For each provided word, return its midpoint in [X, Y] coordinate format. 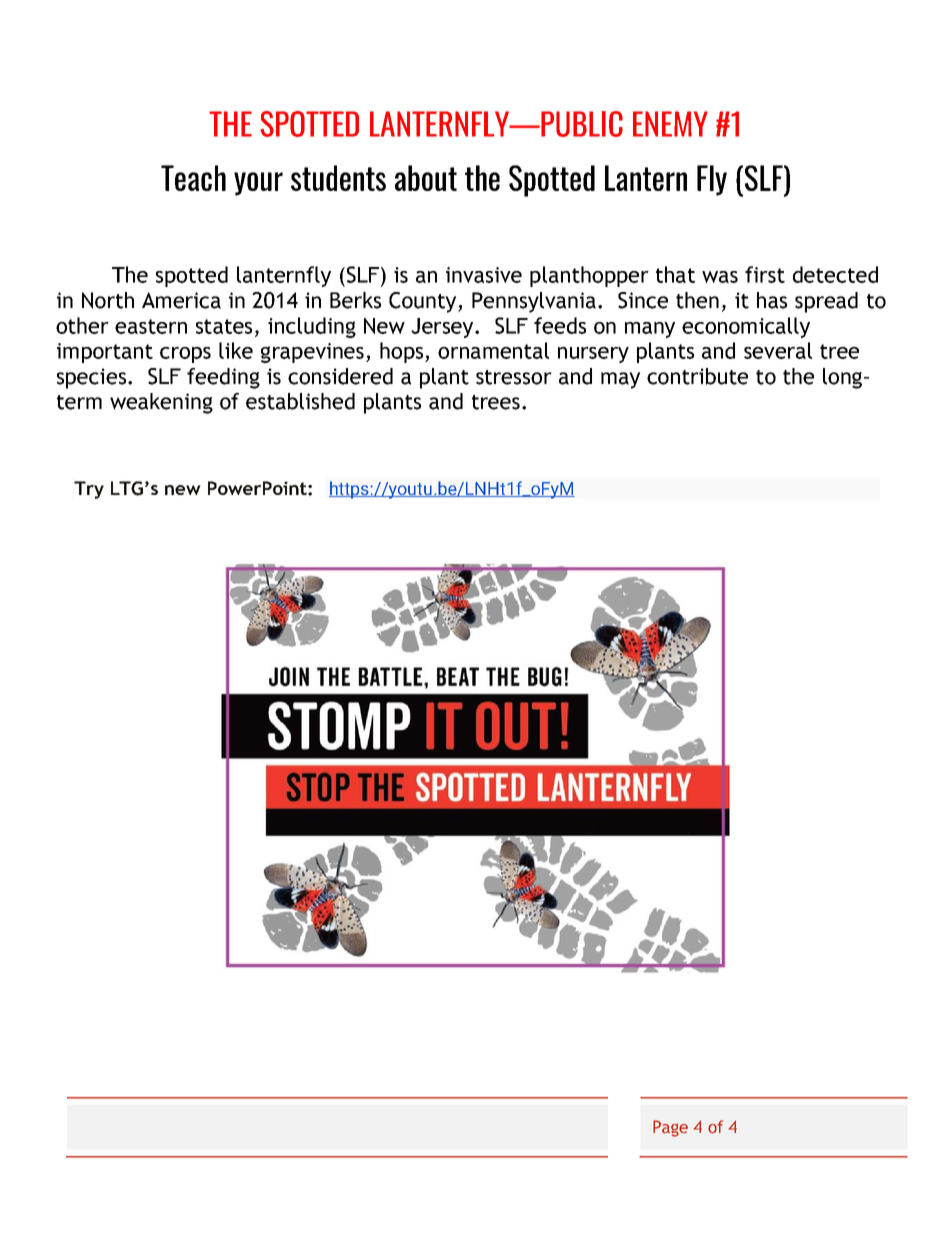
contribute [697, 376]
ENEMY [670, 124]
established [300, 401]
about [426, 178]
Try [89, 490]
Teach [193, 178]
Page [670, 1128]
